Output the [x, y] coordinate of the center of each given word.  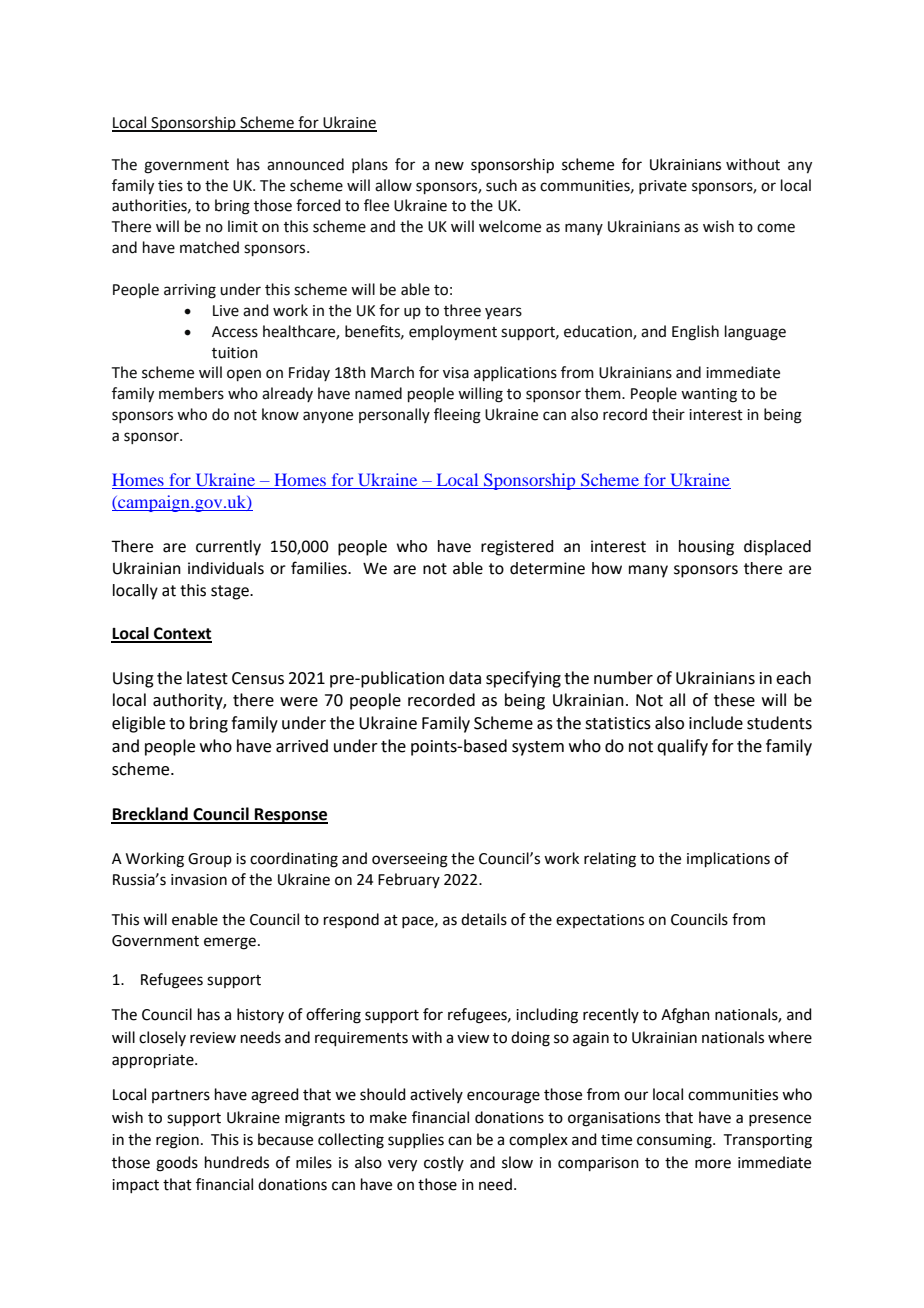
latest [207, 678]
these [734, 700]
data [465, 678]
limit [243, 226]
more [713, 1164]
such [501, 185]
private [663, 187]
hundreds [237, 1162]
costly [444, 1163]
